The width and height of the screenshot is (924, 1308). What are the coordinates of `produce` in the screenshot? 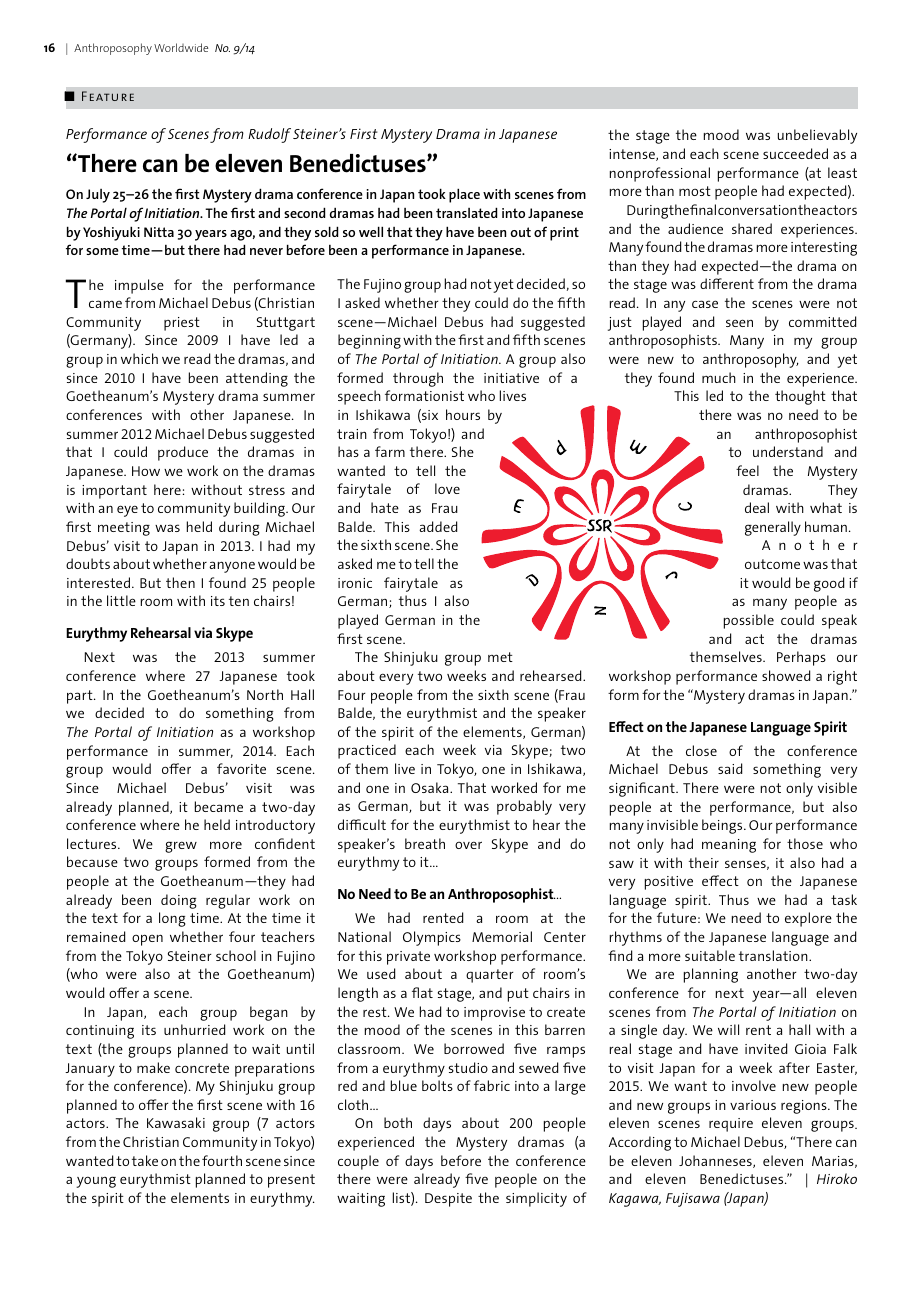 It's located at (183, 453).
